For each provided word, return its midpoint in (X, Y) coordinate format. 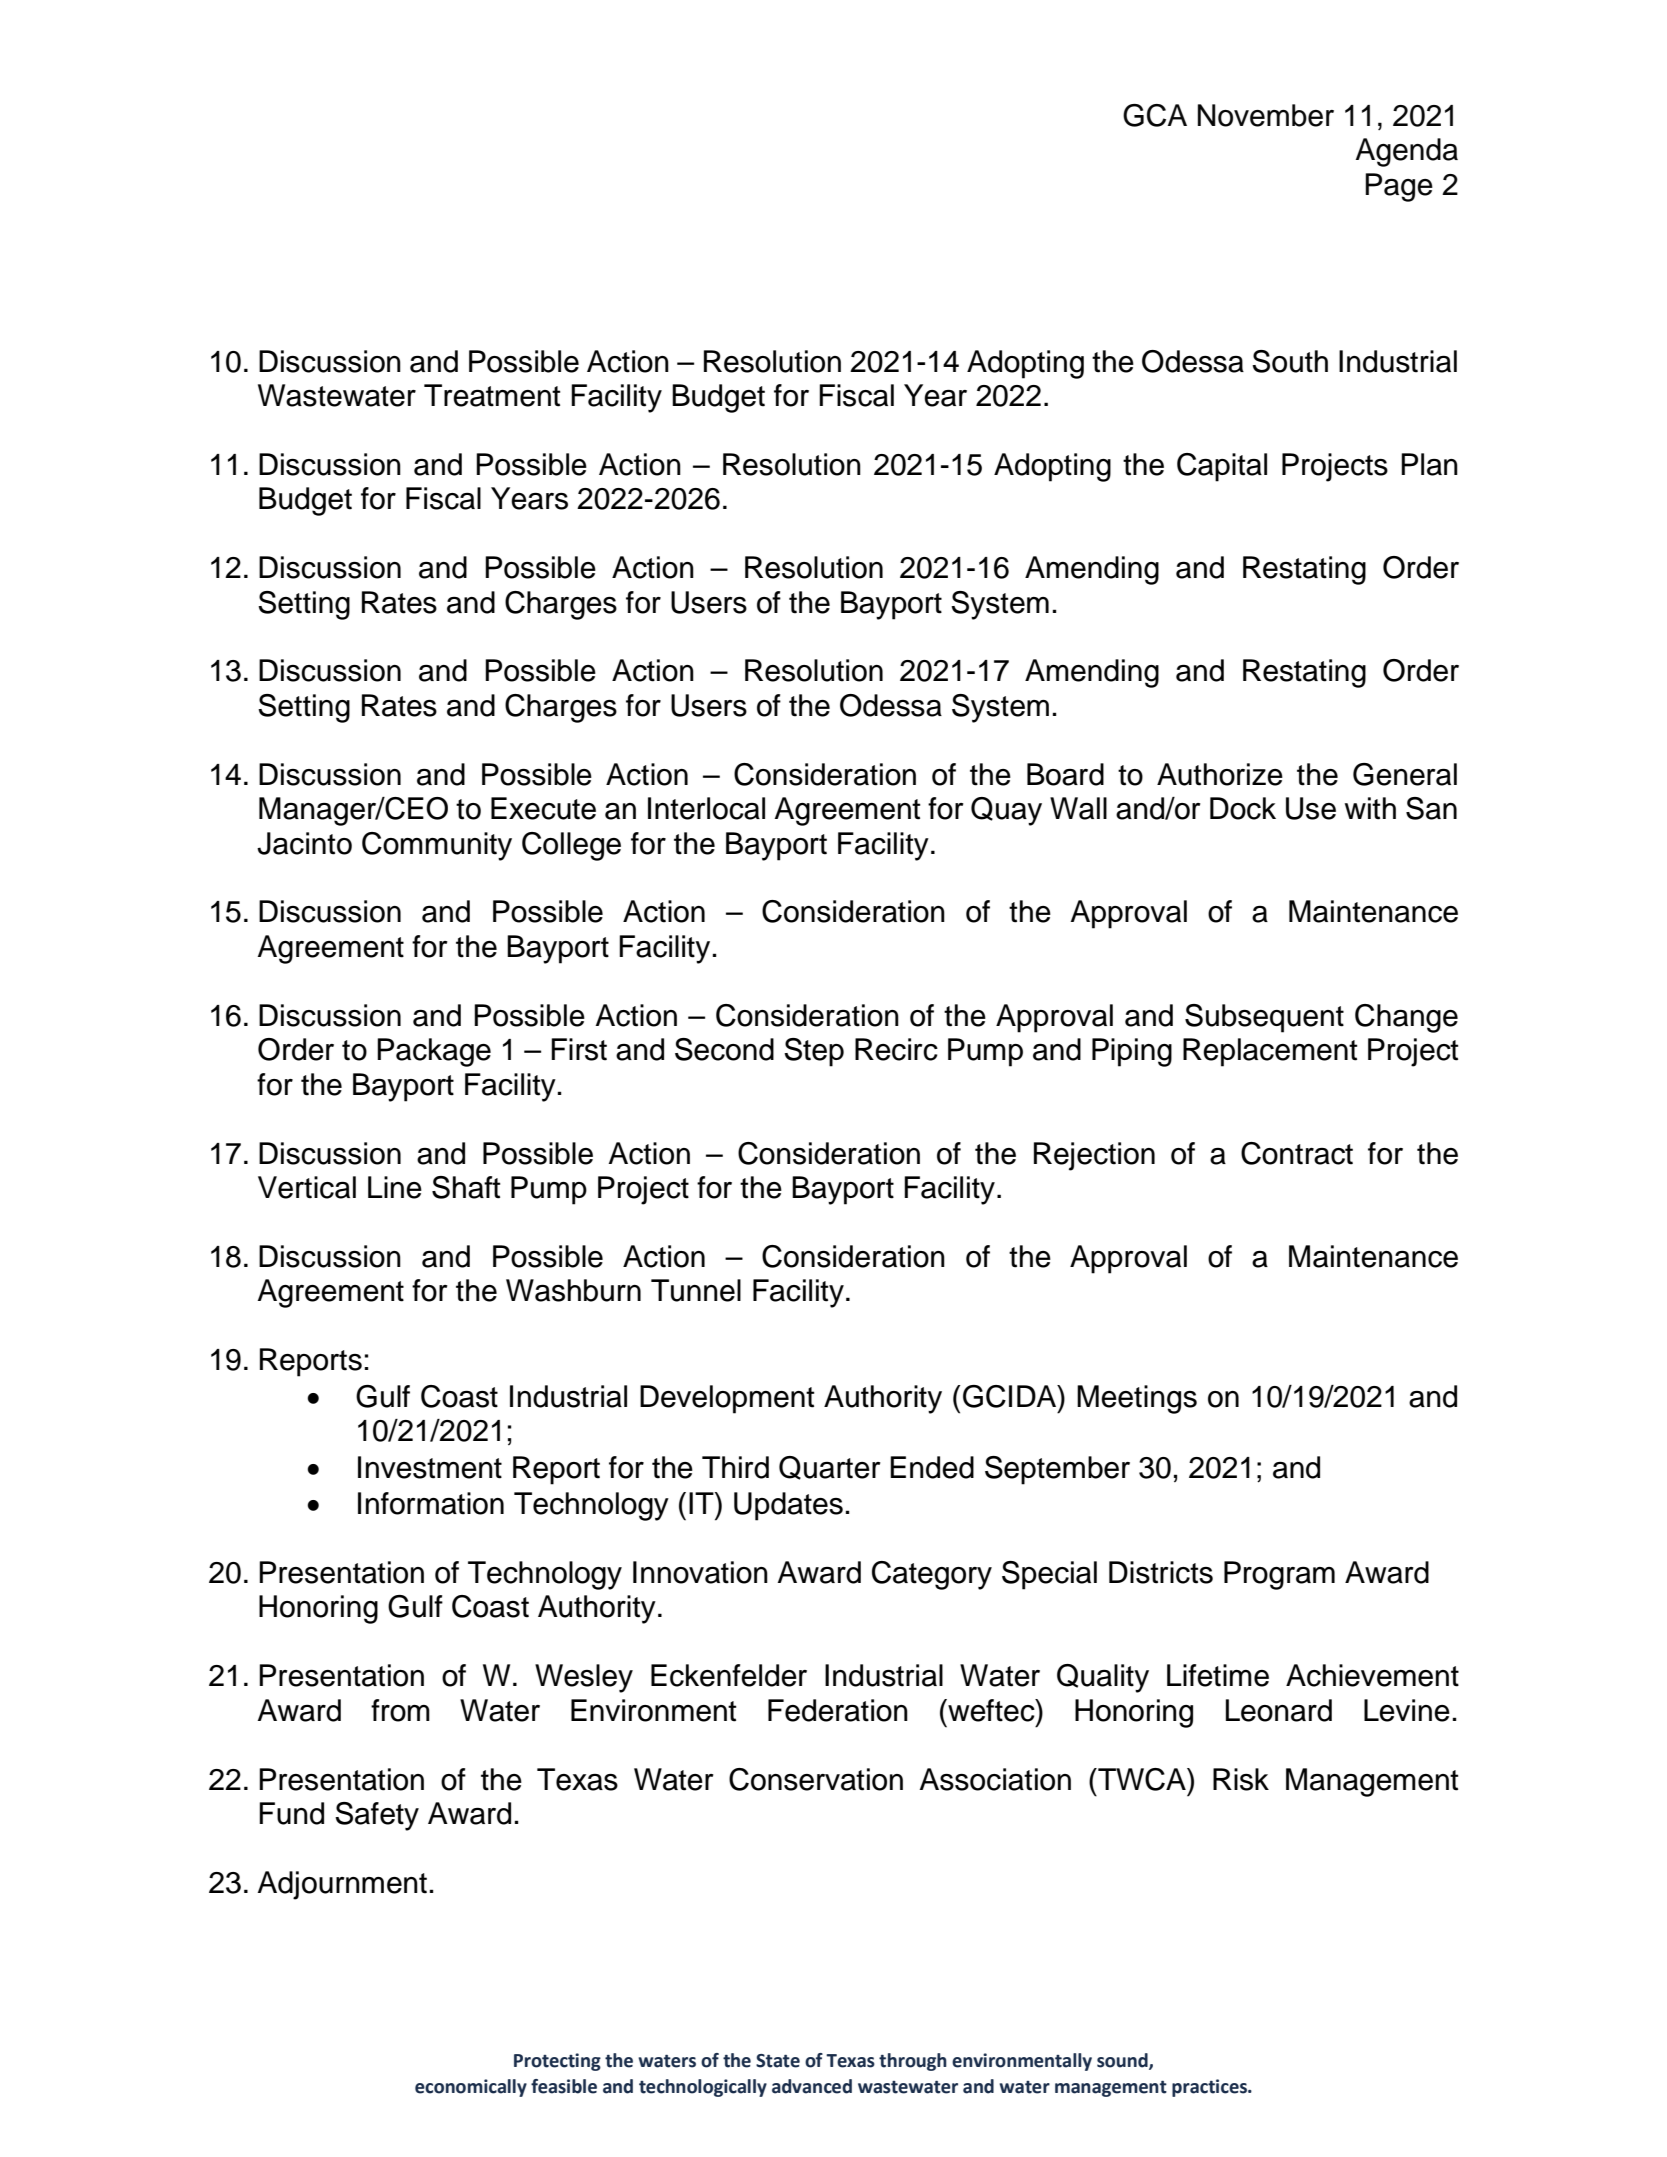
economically (471, 2088)
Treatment (492, 395)
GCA (1155, 115)
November (1266, 115)
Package (434, 1052)
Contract (1297, 1153)
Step (814, 1052)
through (913, 2062)
